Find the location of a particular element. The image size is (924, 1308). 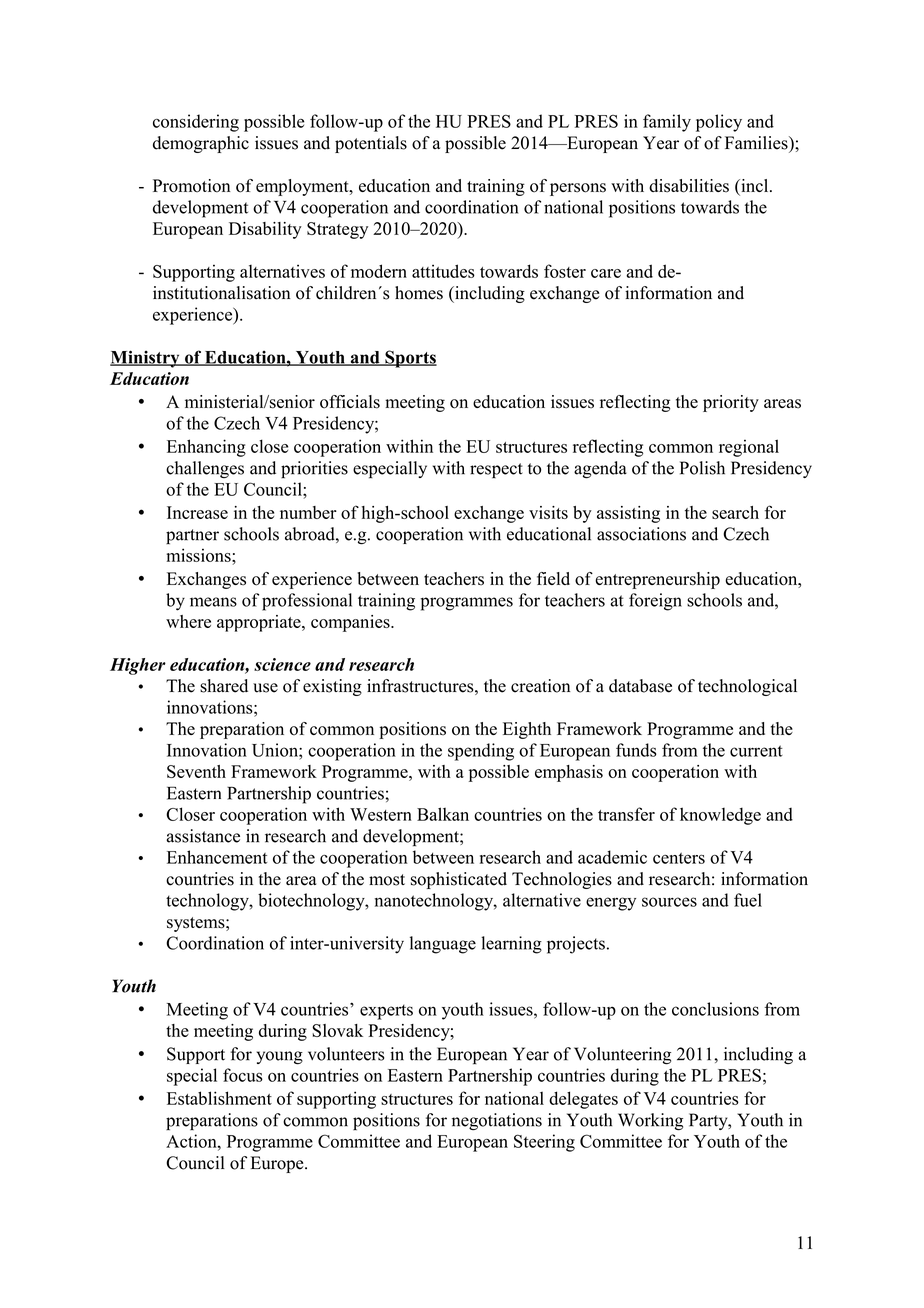

sophisticated is located at coordinates (459, 880).
